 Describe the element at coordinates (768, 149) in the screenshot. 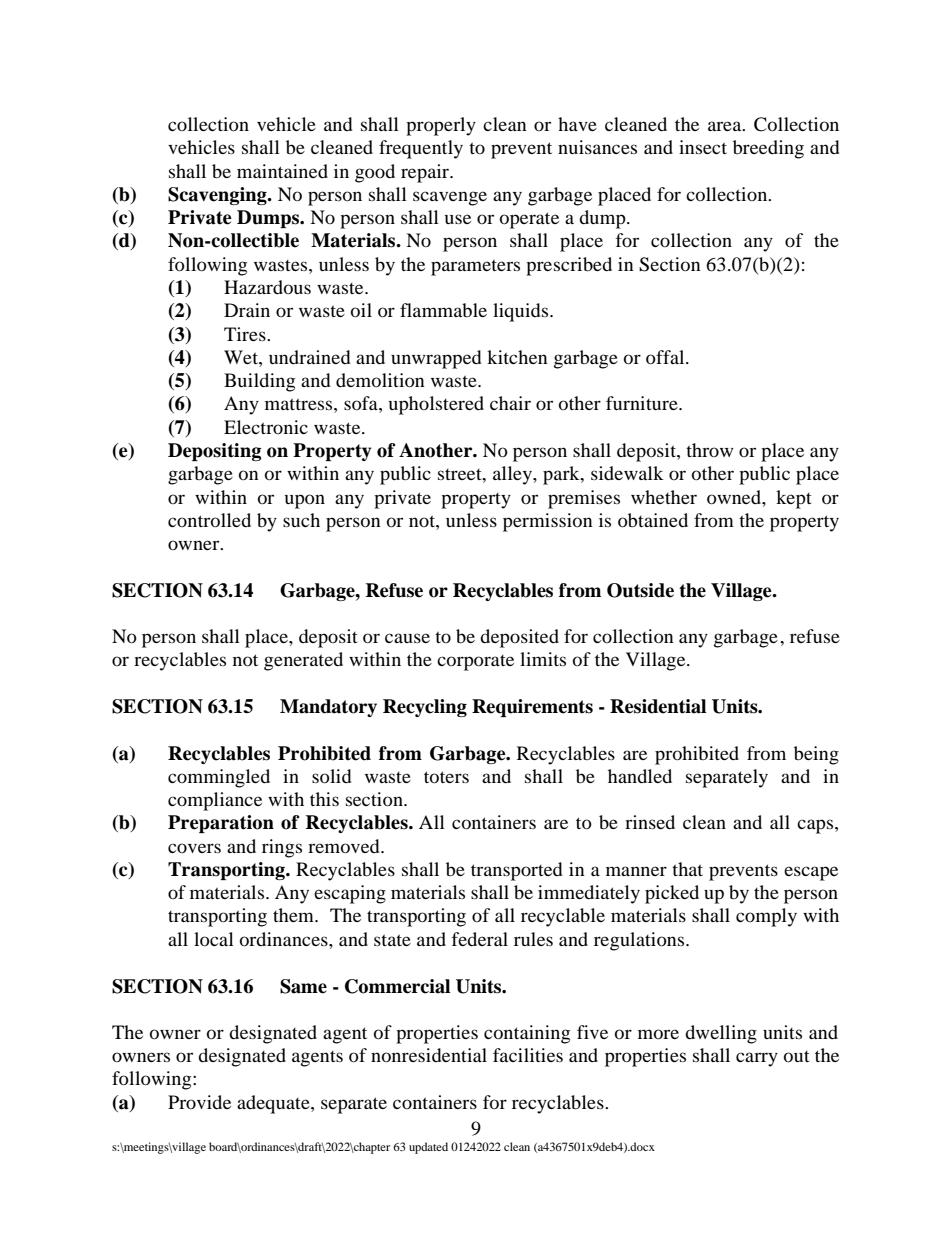

I see `breeding` at that location.
